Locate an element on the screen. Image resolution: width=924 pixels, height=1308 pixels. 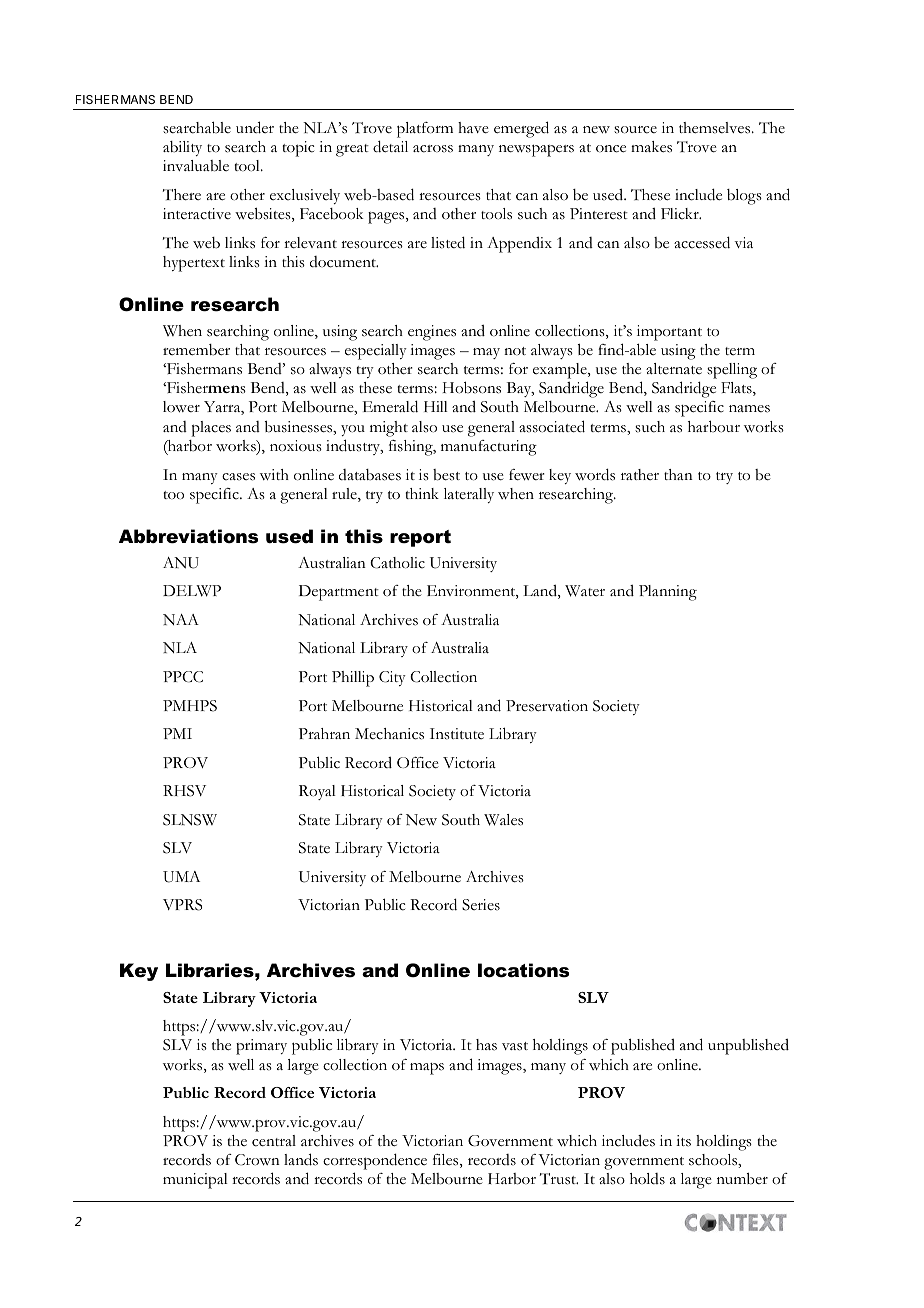
correspondence is located at coordinates (375, 1161).
